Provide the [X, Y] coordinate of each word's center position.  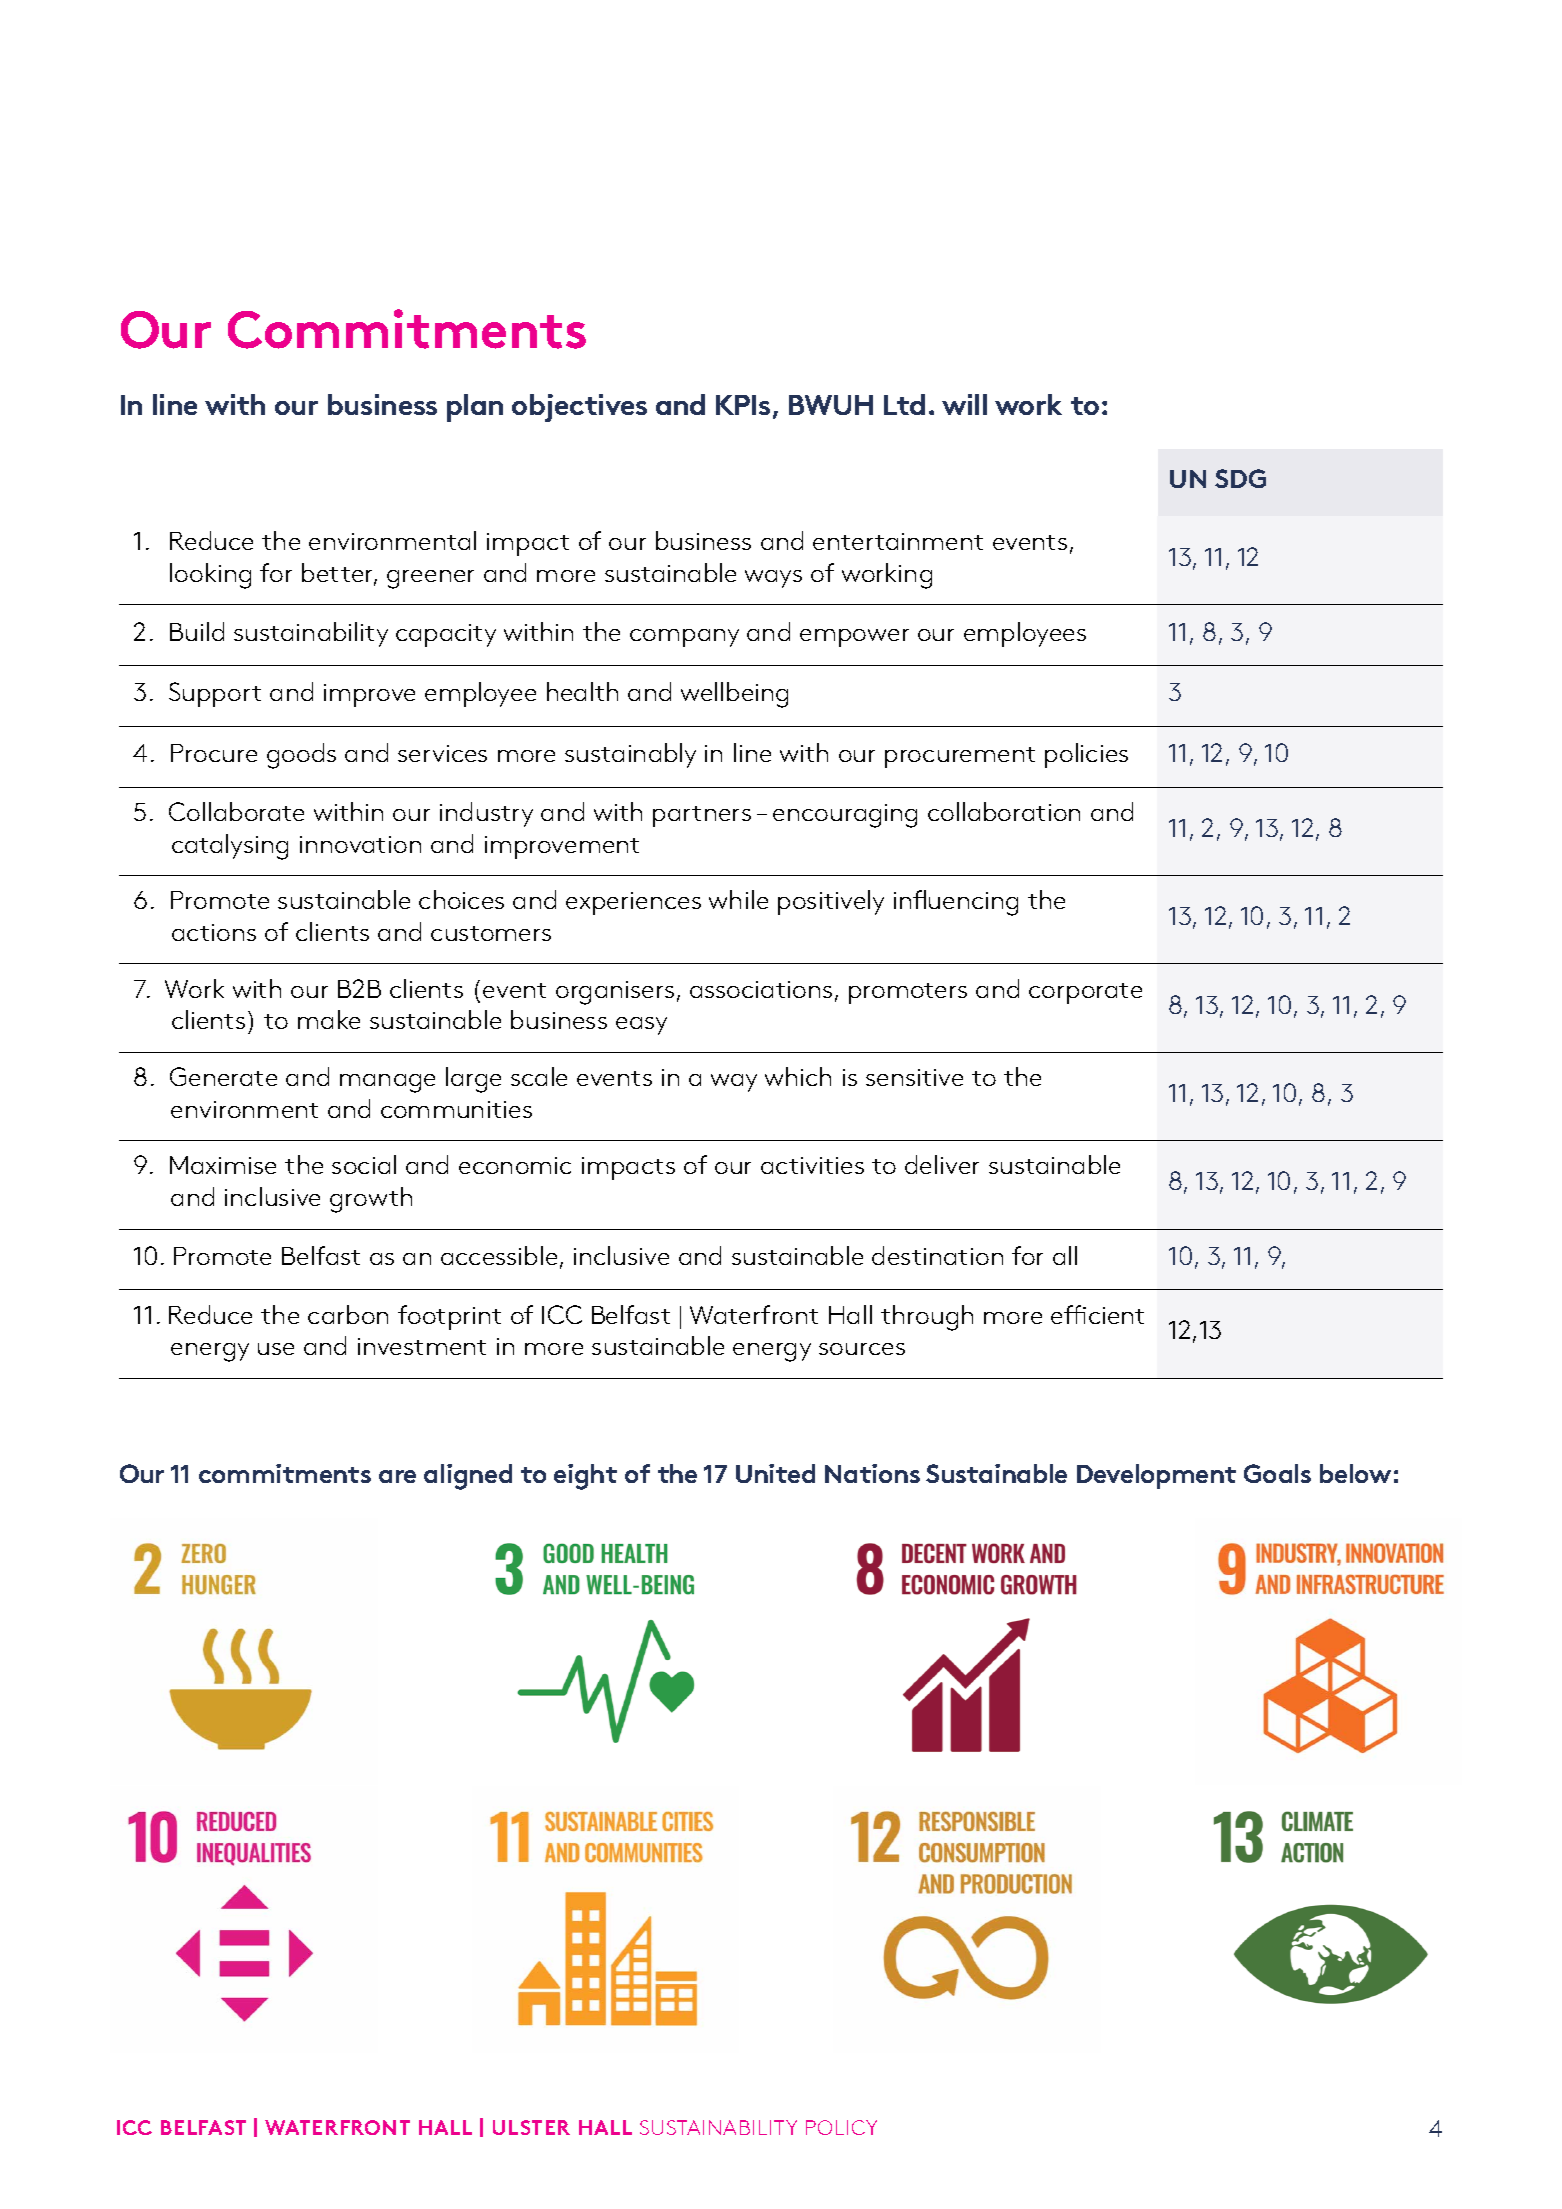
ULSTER [531, 2127]
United [775, 1473]
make [329, 1019]
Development [1156, 1476]
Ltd [904, 404]
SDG [1240, 478]
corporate [1085, 993]
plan [475, 408]
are [397, 1476]
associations [761, 989]
